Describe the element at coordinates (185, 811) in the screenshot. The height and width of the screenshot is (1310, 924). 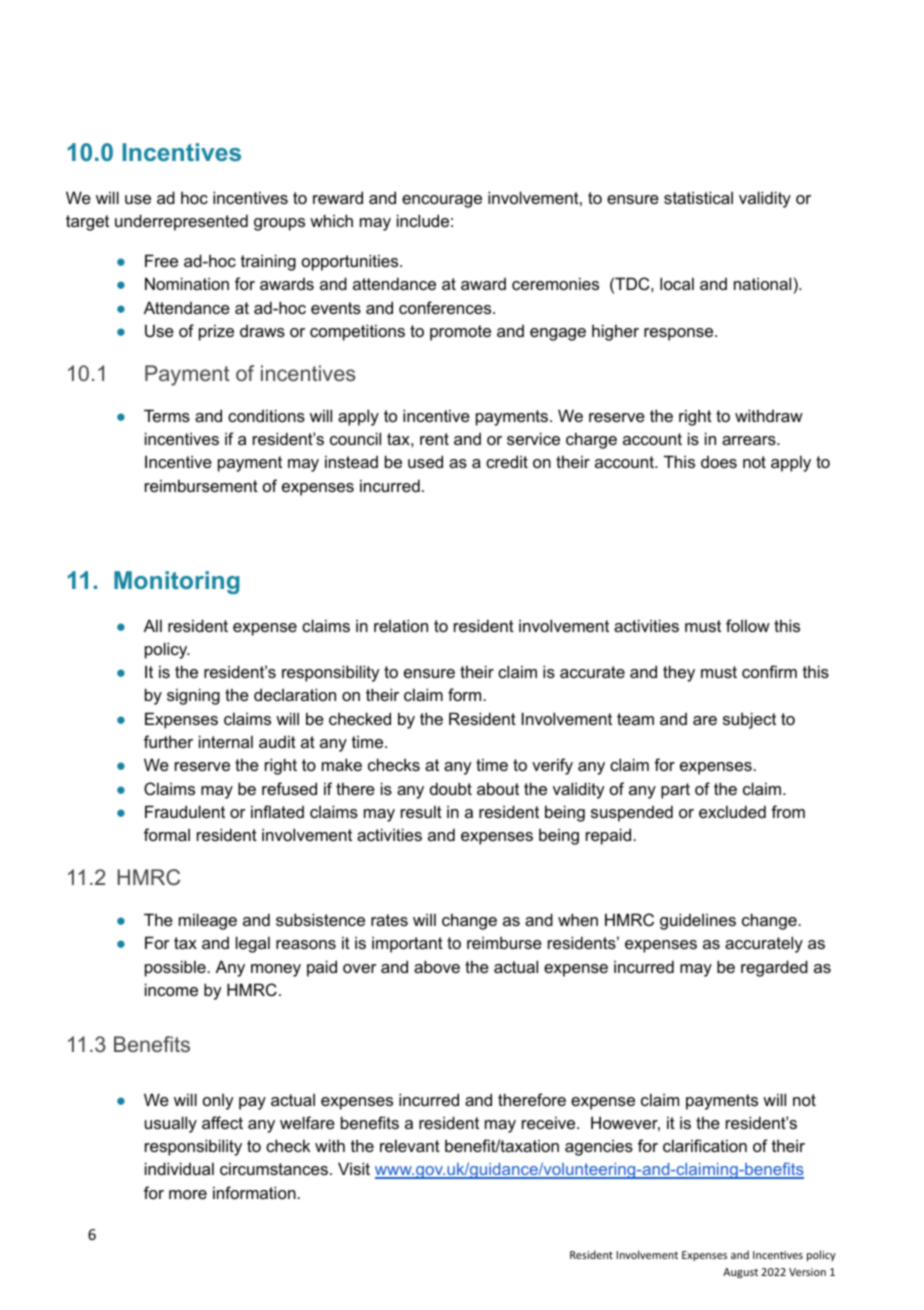
I see `Fraudulent` at that location.
